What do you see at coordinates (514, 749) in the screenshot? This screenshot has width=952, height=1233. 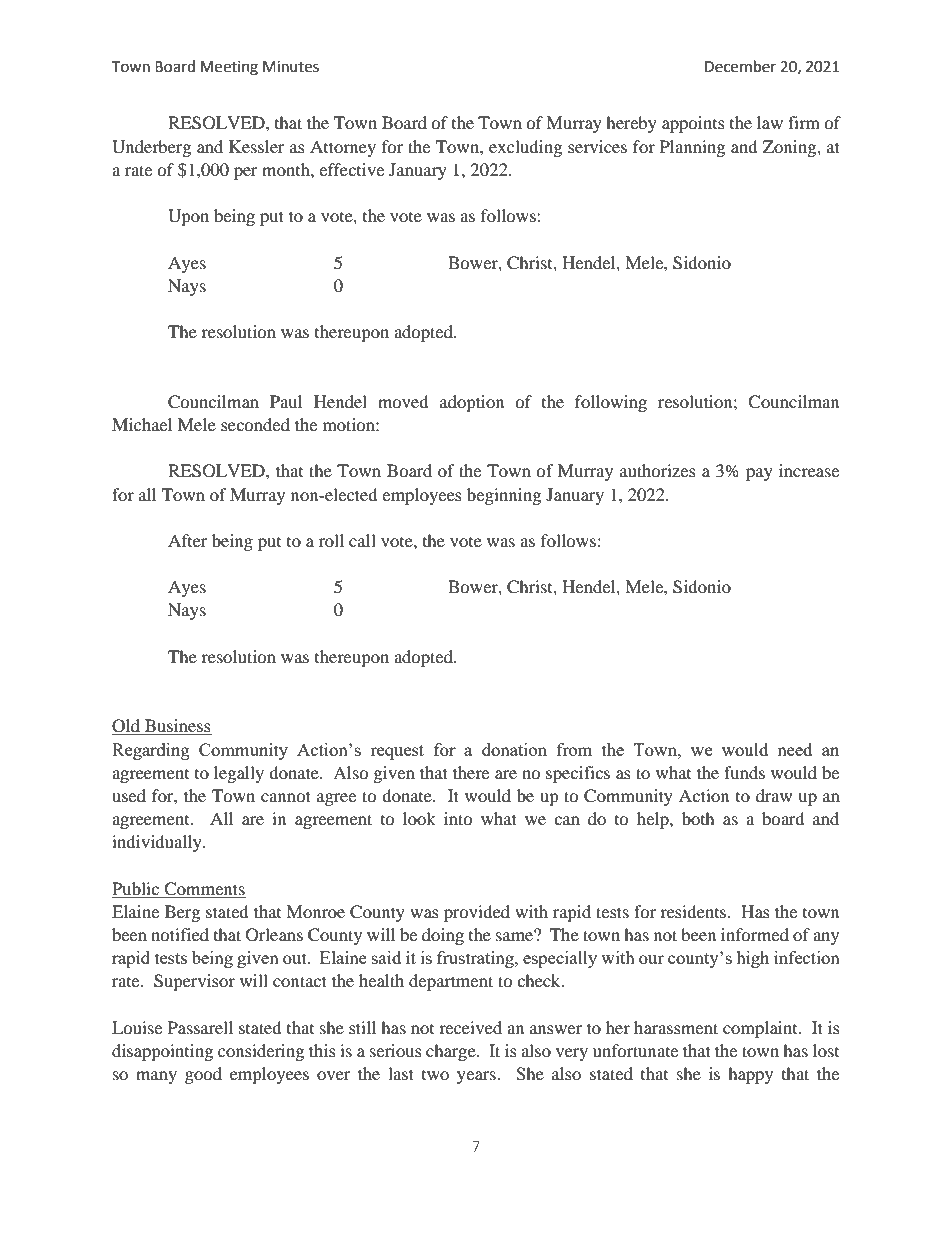 I see `donation` at bounding box center [514, 749].
